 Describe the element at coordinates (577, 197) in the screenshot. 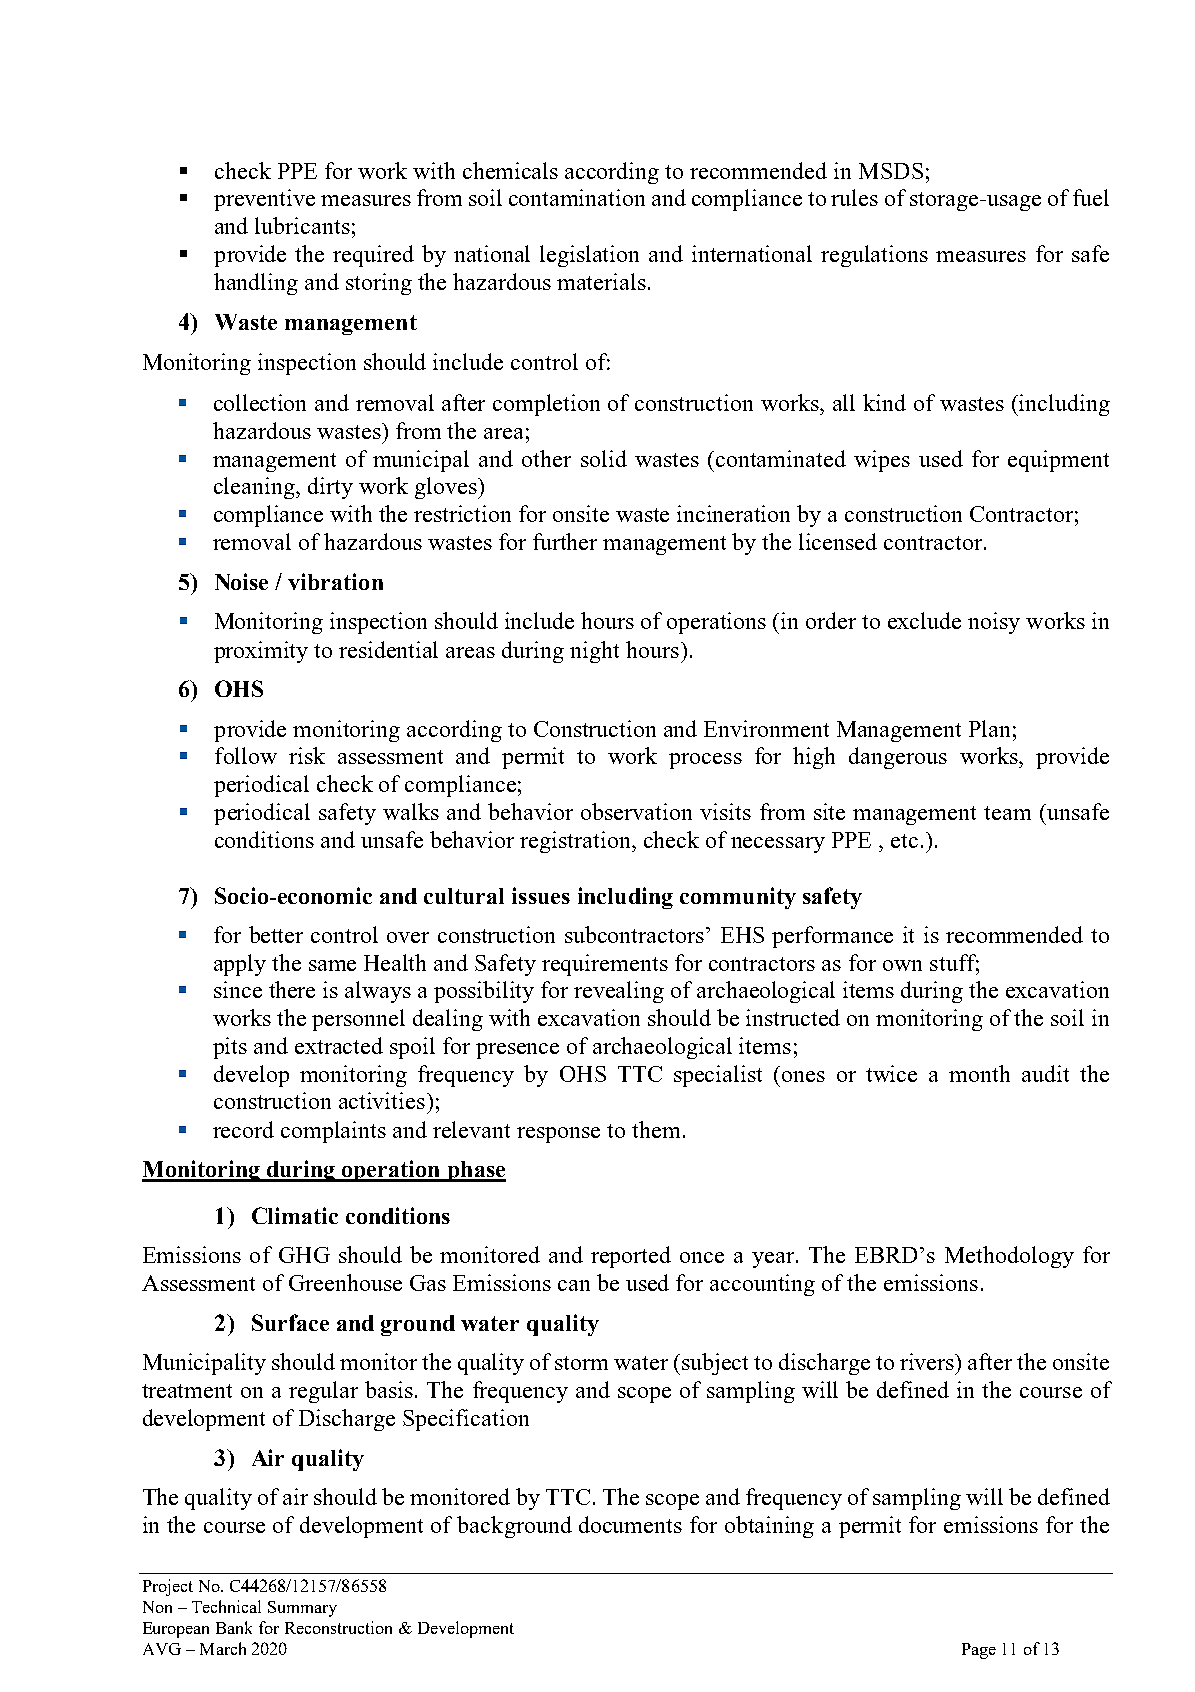

I see `contamination` at that location.
